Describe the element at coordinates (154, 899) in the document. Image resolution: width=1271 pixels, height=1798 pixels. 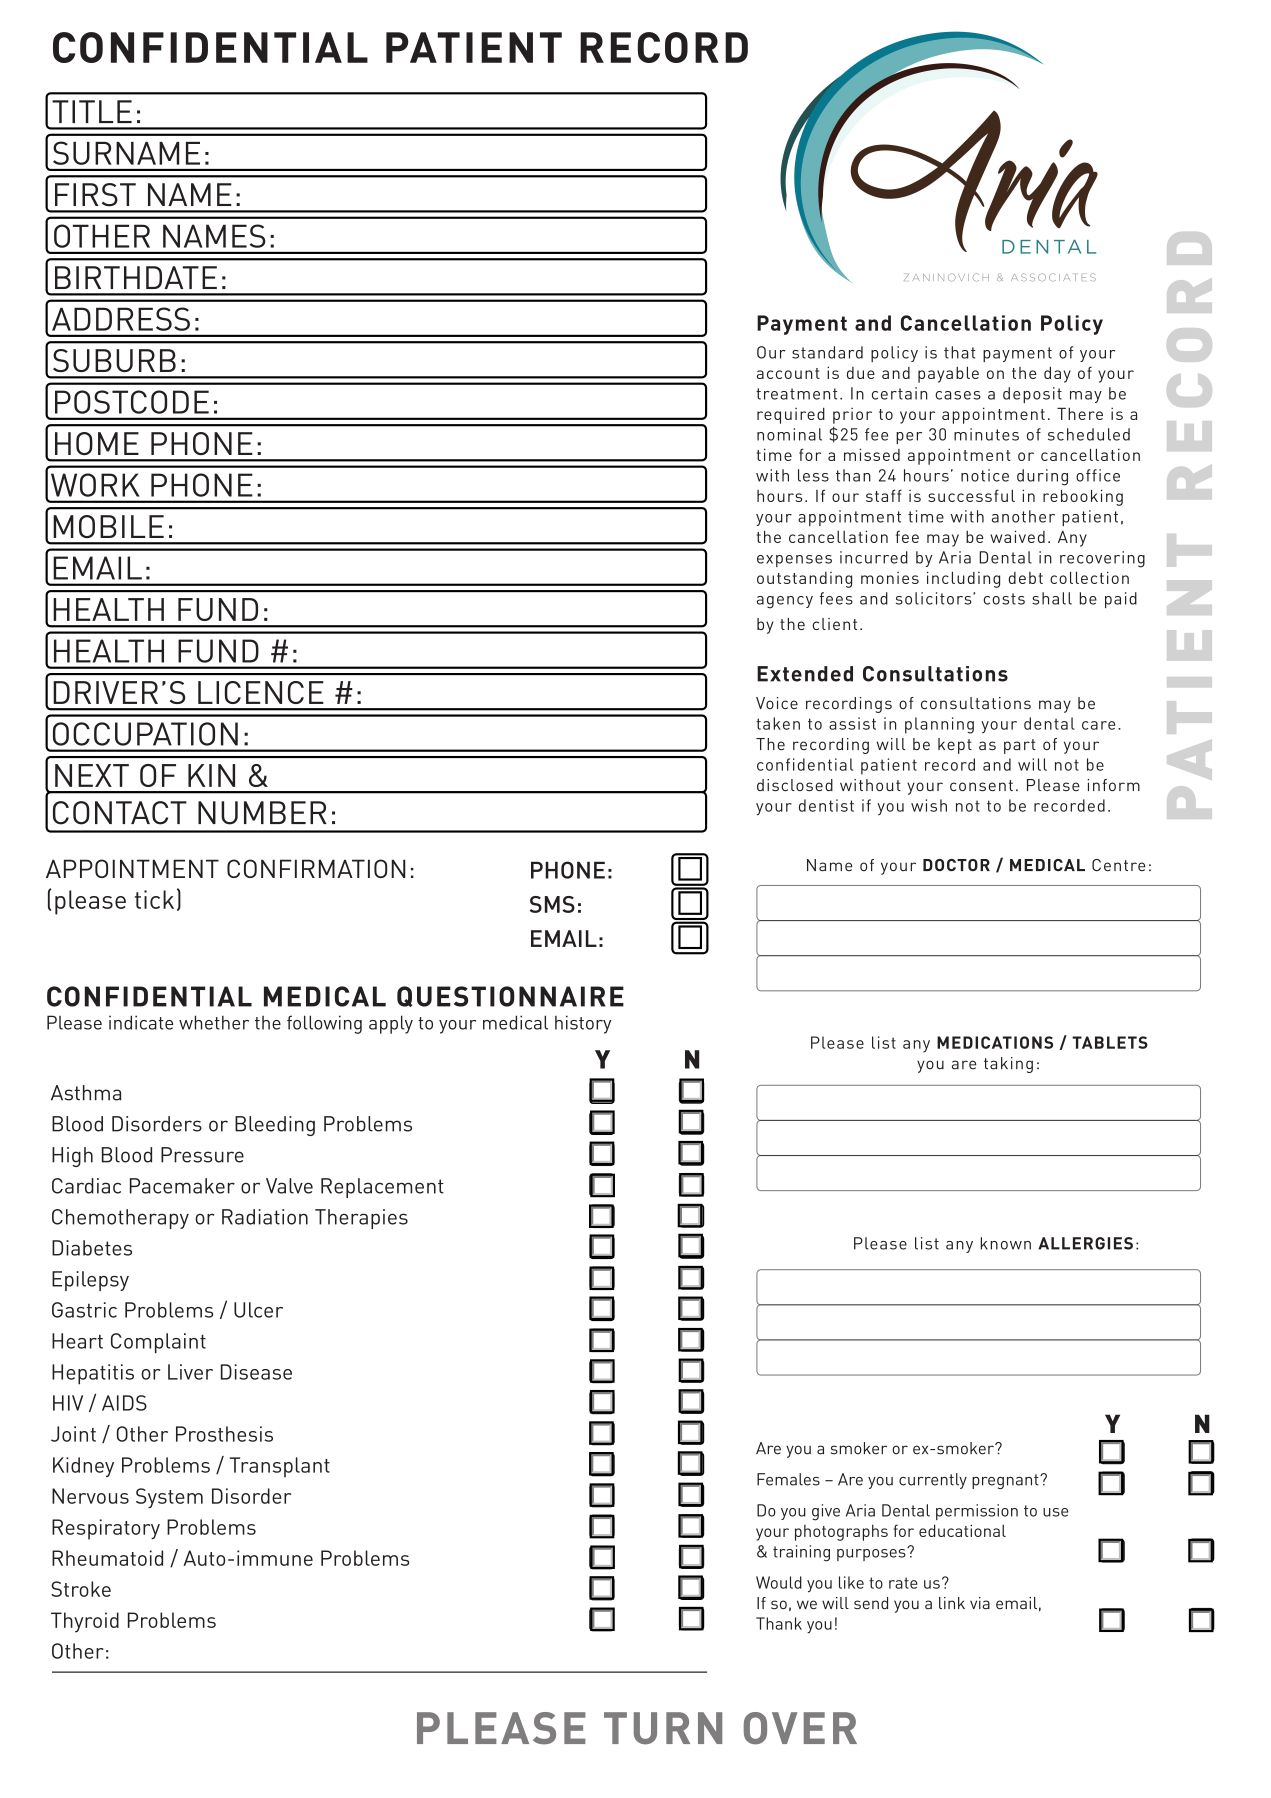
I see `tick` at that location.
